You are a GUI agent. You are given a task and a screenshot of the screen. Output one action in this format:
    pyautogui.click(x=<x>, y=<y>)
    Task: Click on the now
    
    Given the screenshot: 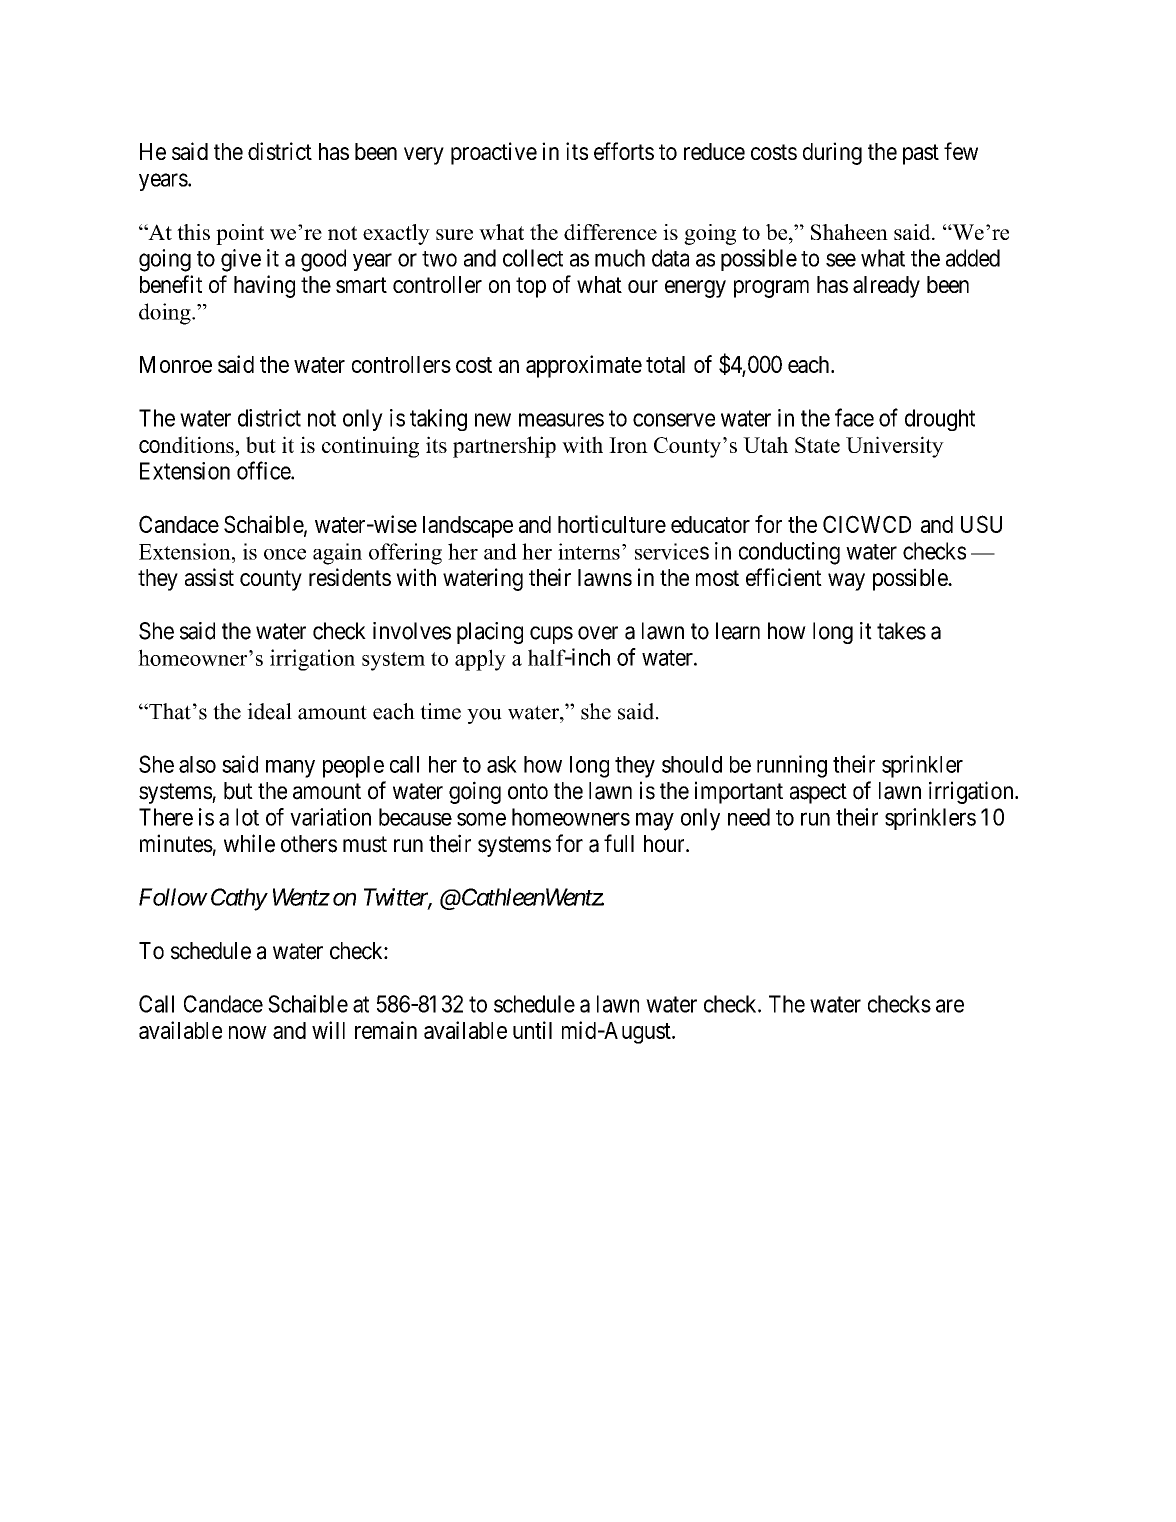 What is the action you would take?
    pyautogui.click(x=248, y=1032)
